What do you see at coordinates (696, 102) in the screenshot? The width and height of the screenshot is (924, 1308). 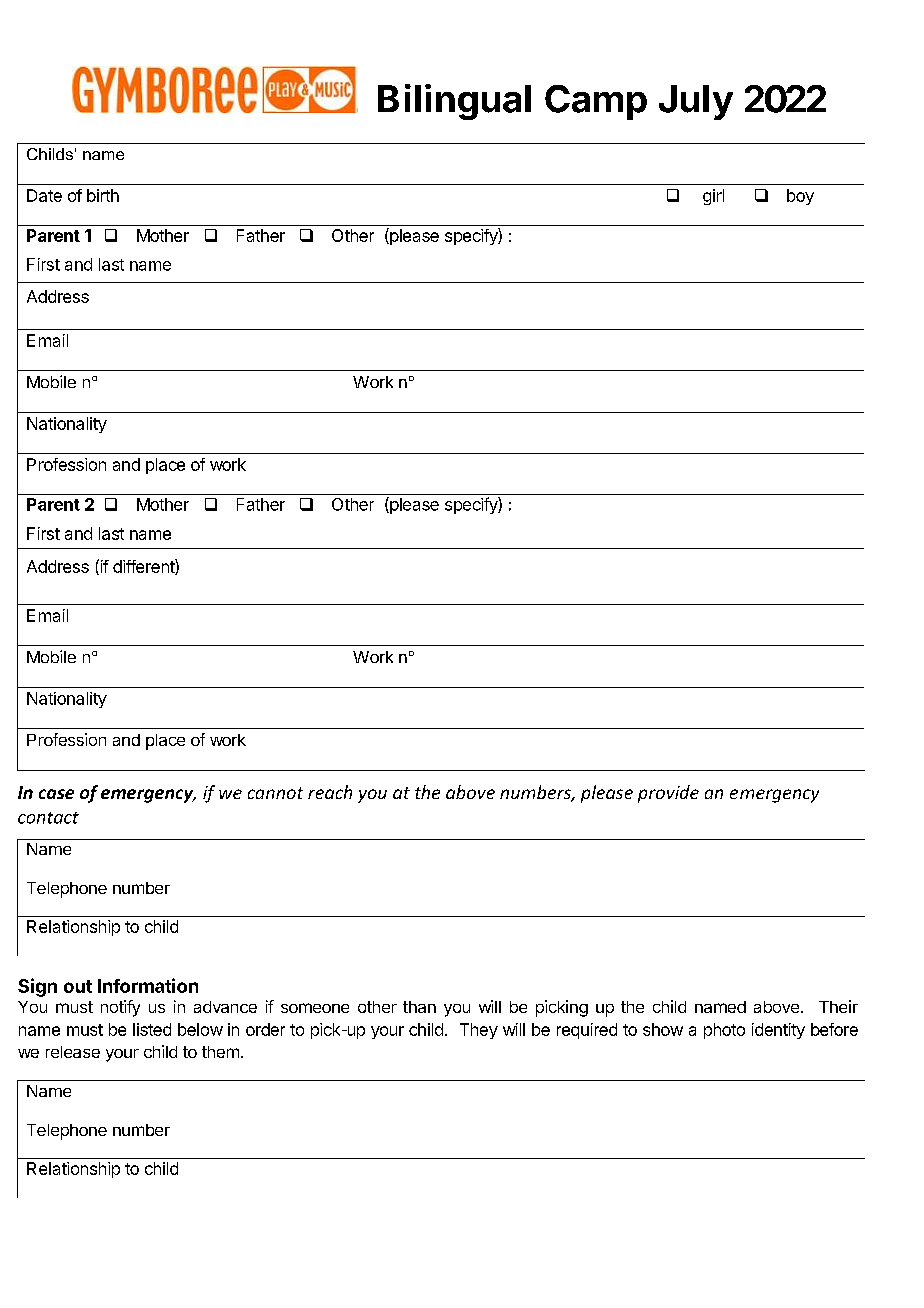 I see `July` at bounding box center [696, 102].
